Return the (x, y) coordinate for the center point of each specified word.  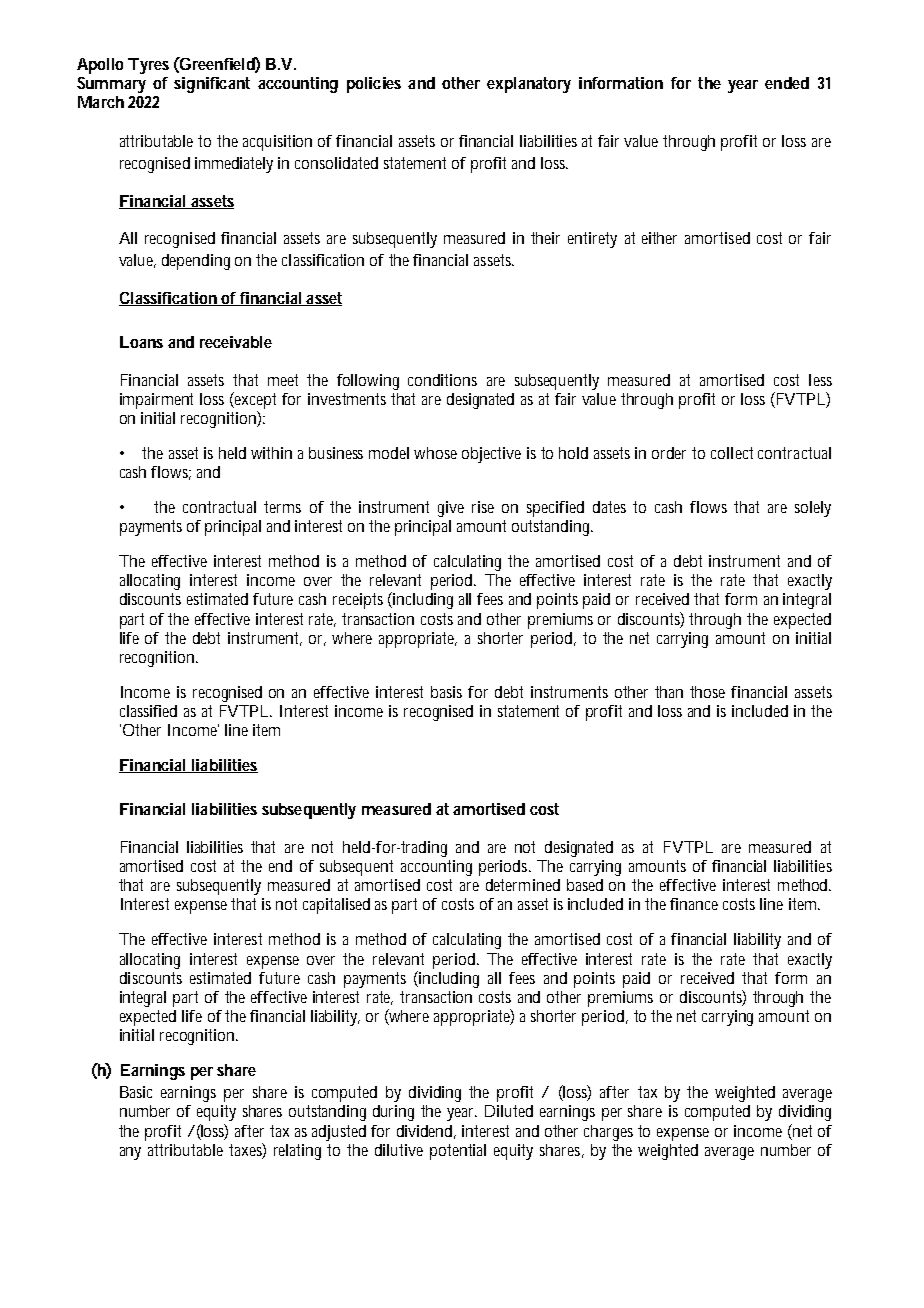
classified (148, 711)
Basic (136, 1092)
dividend (426, 1132)
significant (212, 85)
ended (787, 83)
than (669, 692)
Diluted (509, 1111)
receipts (358, 601)
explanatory (529, 85)
